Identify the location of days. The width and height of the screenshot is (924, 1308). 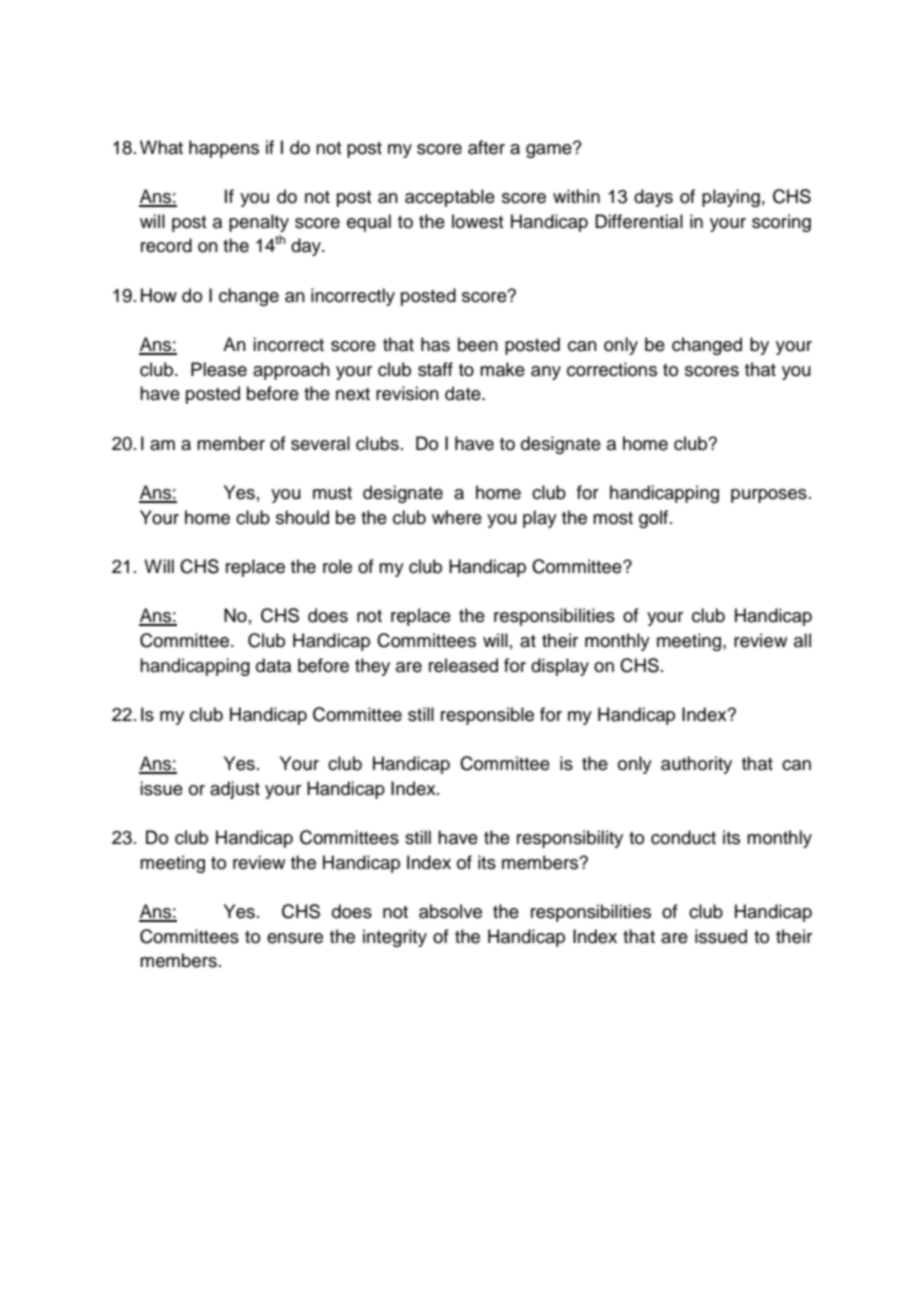
(653, 198).
